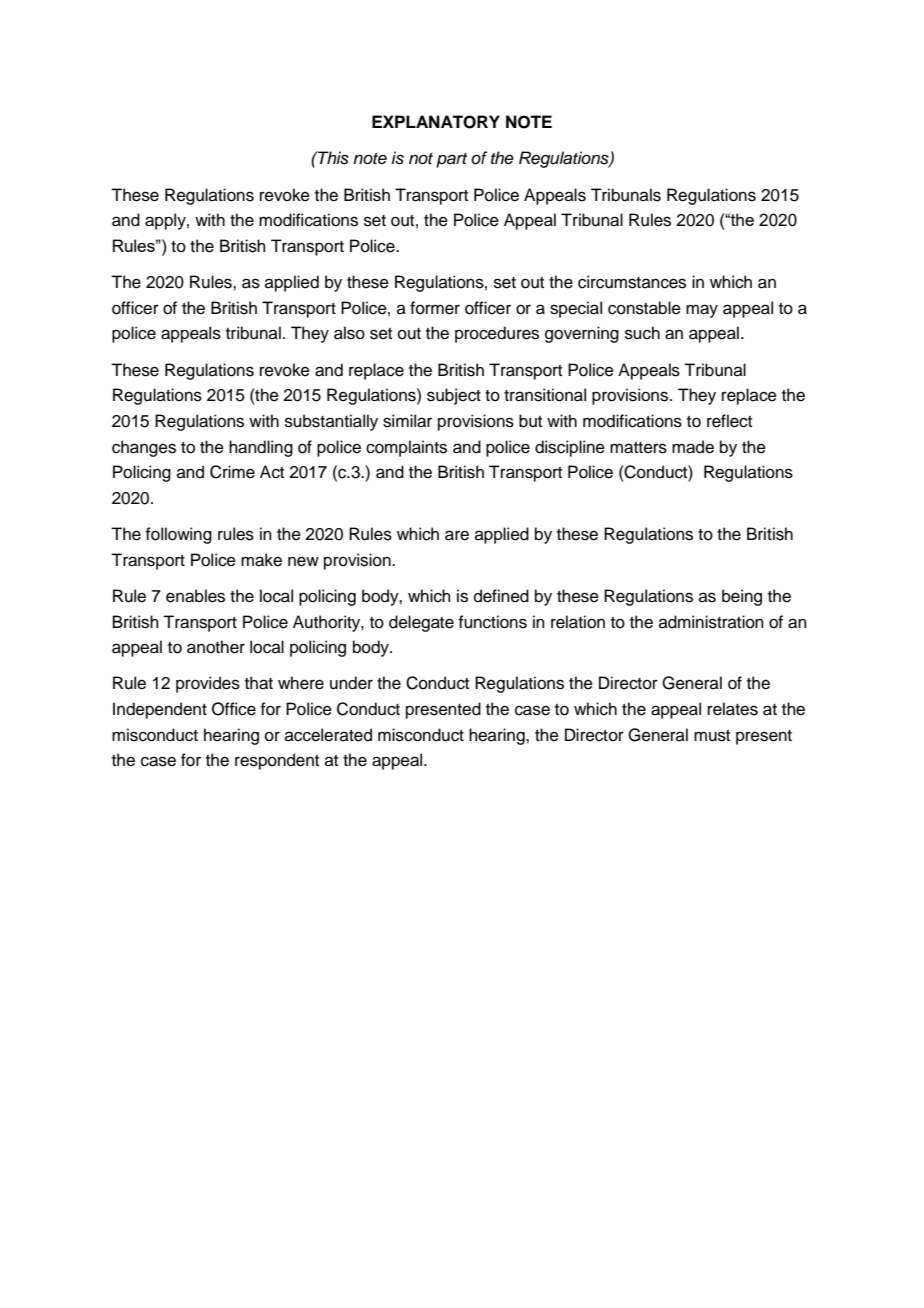 The image size is (924, 1308). I want to click on accelerated, so click(328, 735).
